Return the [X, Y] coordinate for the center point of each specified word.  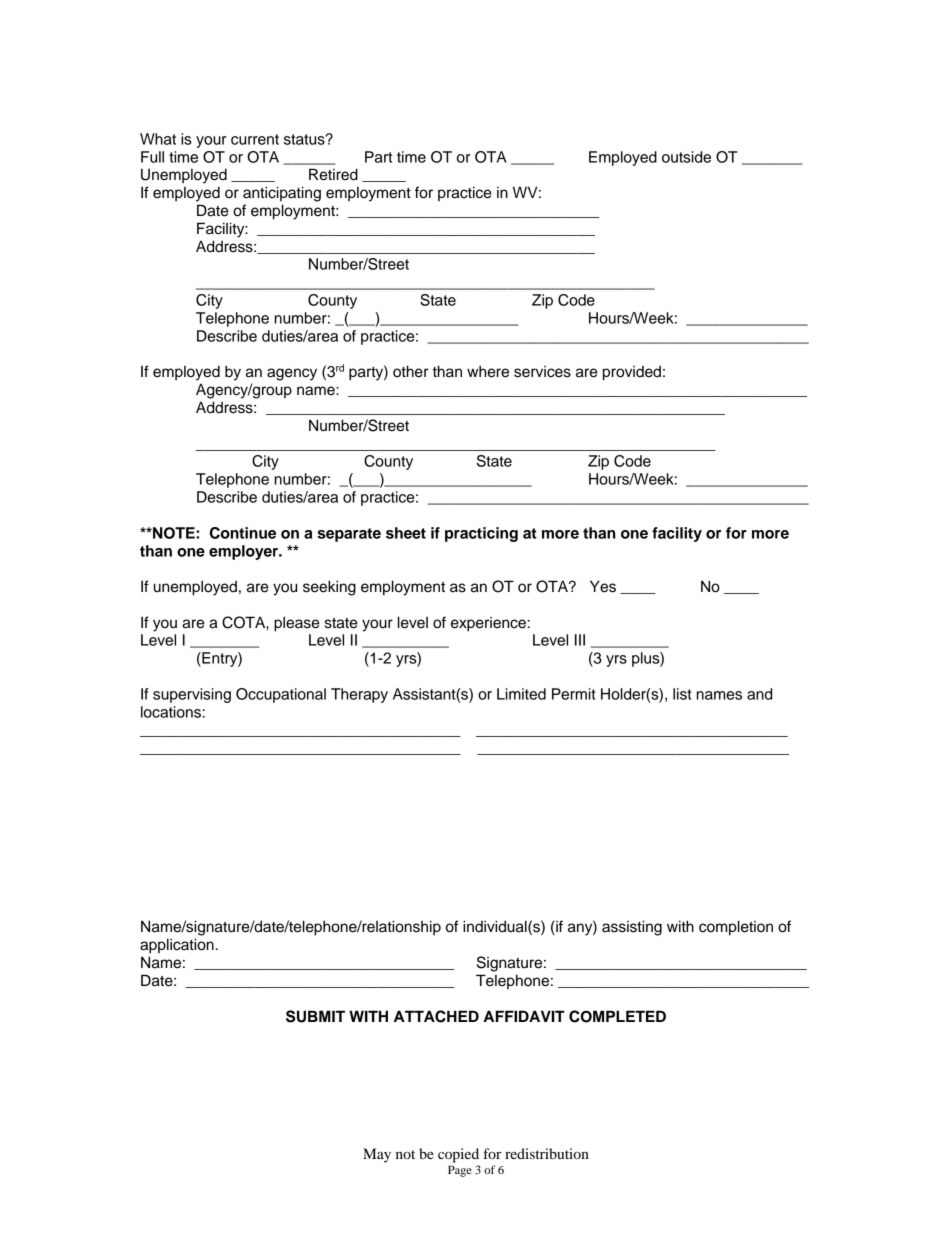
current [255, 139]
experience [488, 624]
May [377, 1155]
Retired [333, 174]
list [682, 694]
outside [686, 157]
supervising [192, 695]
